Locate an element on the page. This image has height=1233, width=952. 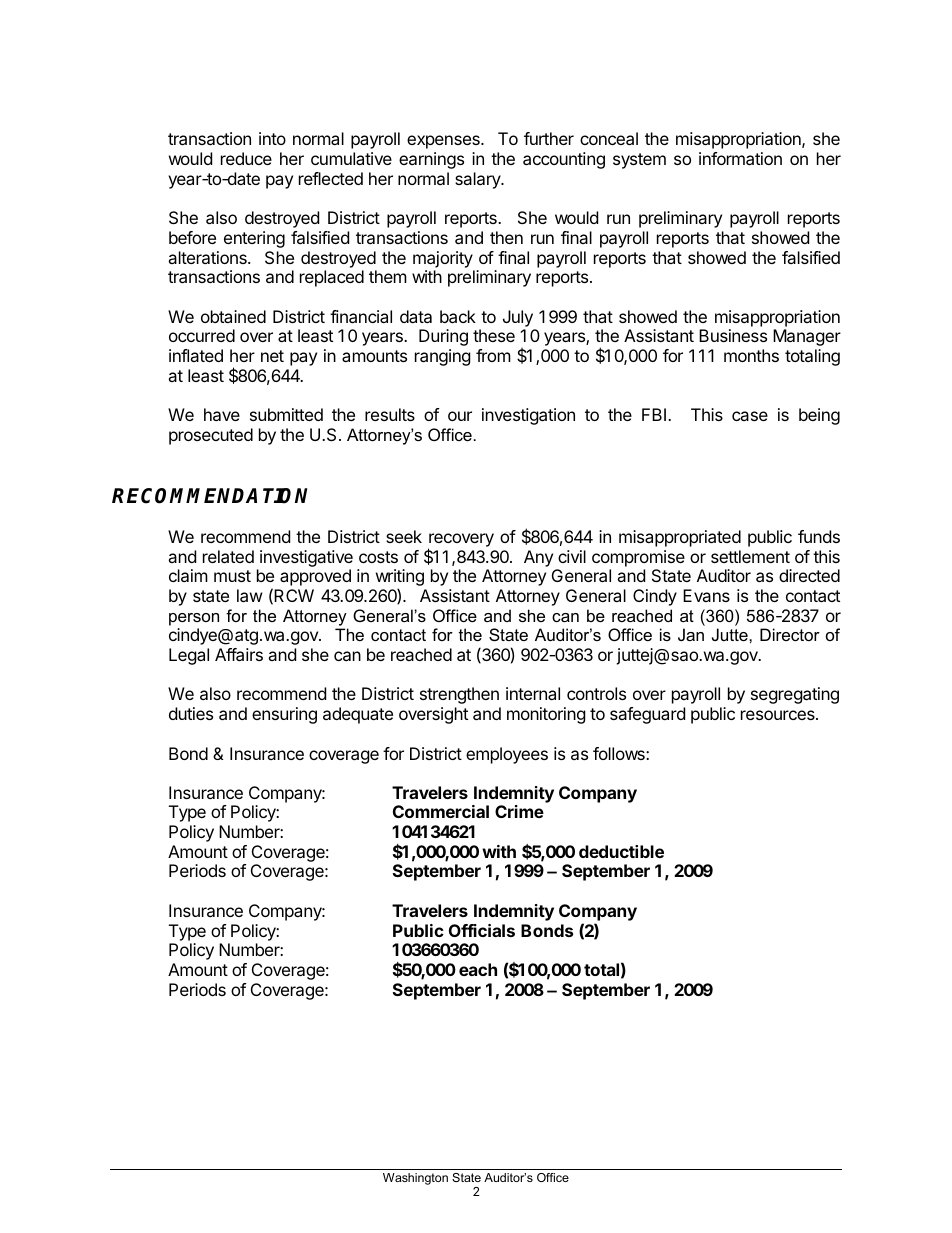
follows is located at coordinates (620, 753).
